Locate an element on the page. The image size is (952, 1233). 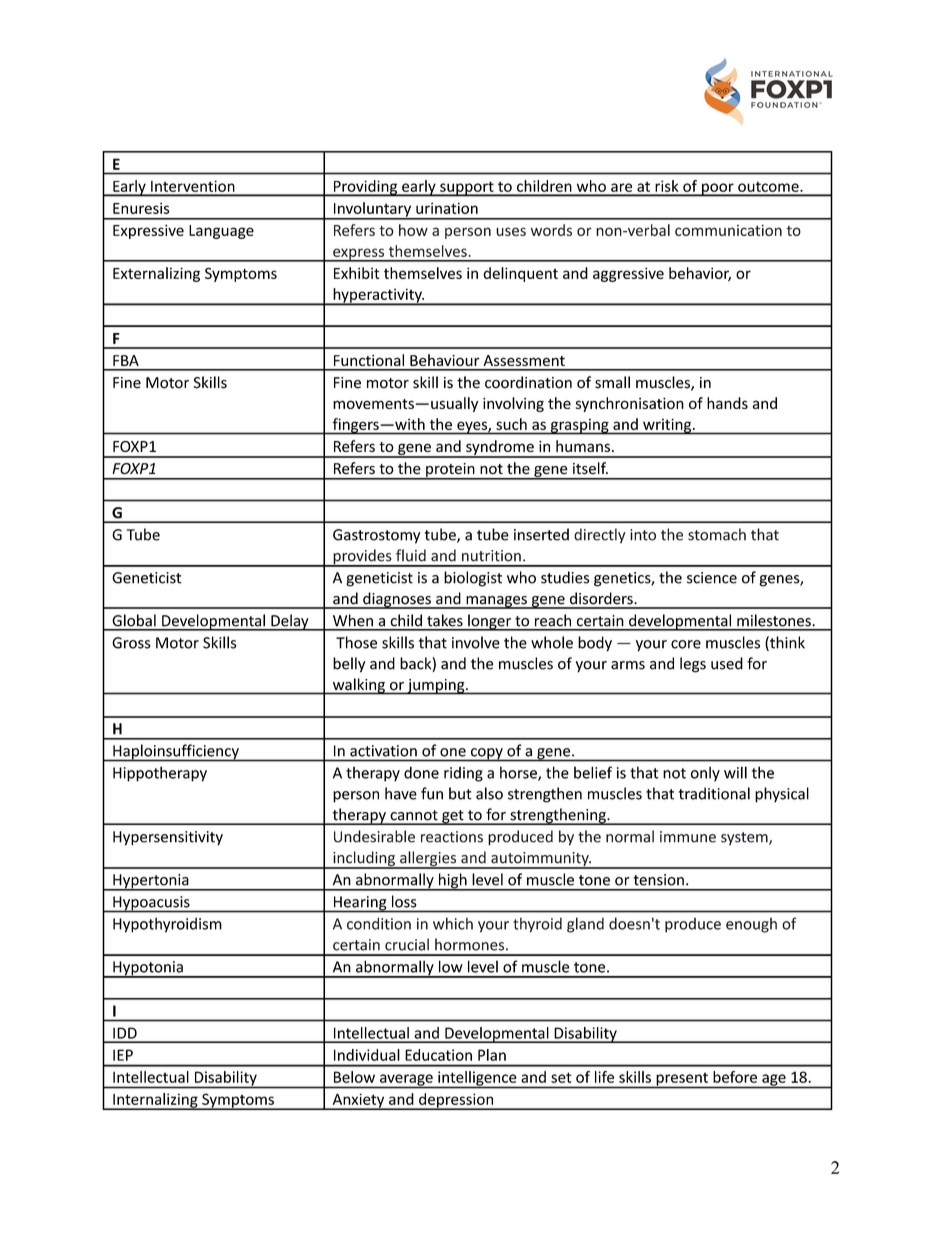
Internalizing is located at coordinates (155, 1101).
